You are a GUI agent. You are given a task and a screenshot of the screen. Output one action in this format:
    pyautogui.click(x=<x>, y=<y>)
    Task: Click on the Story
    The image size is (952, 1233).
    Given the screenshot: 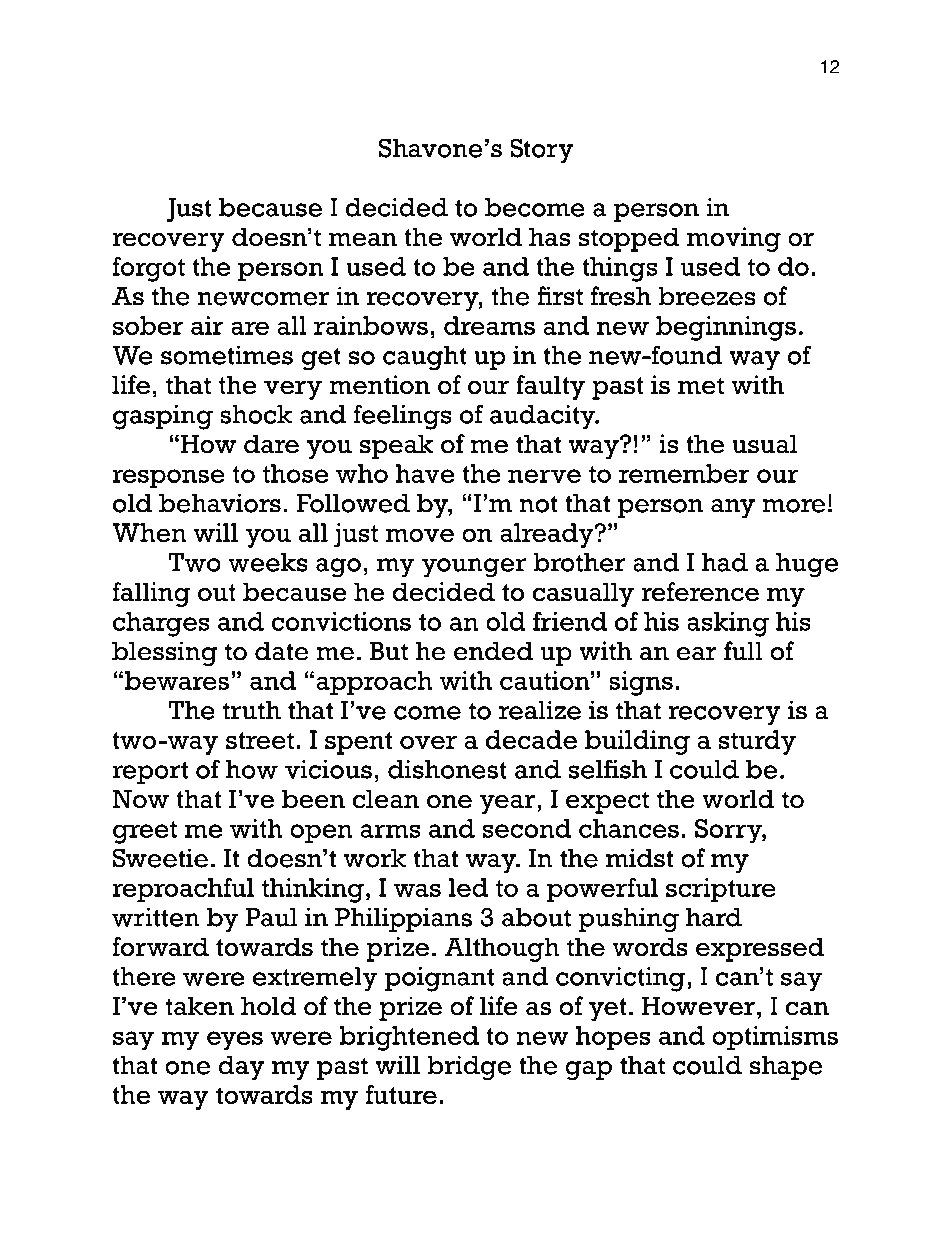 What is the action you would take?
    pyautogui.click(x=542, y=150)
